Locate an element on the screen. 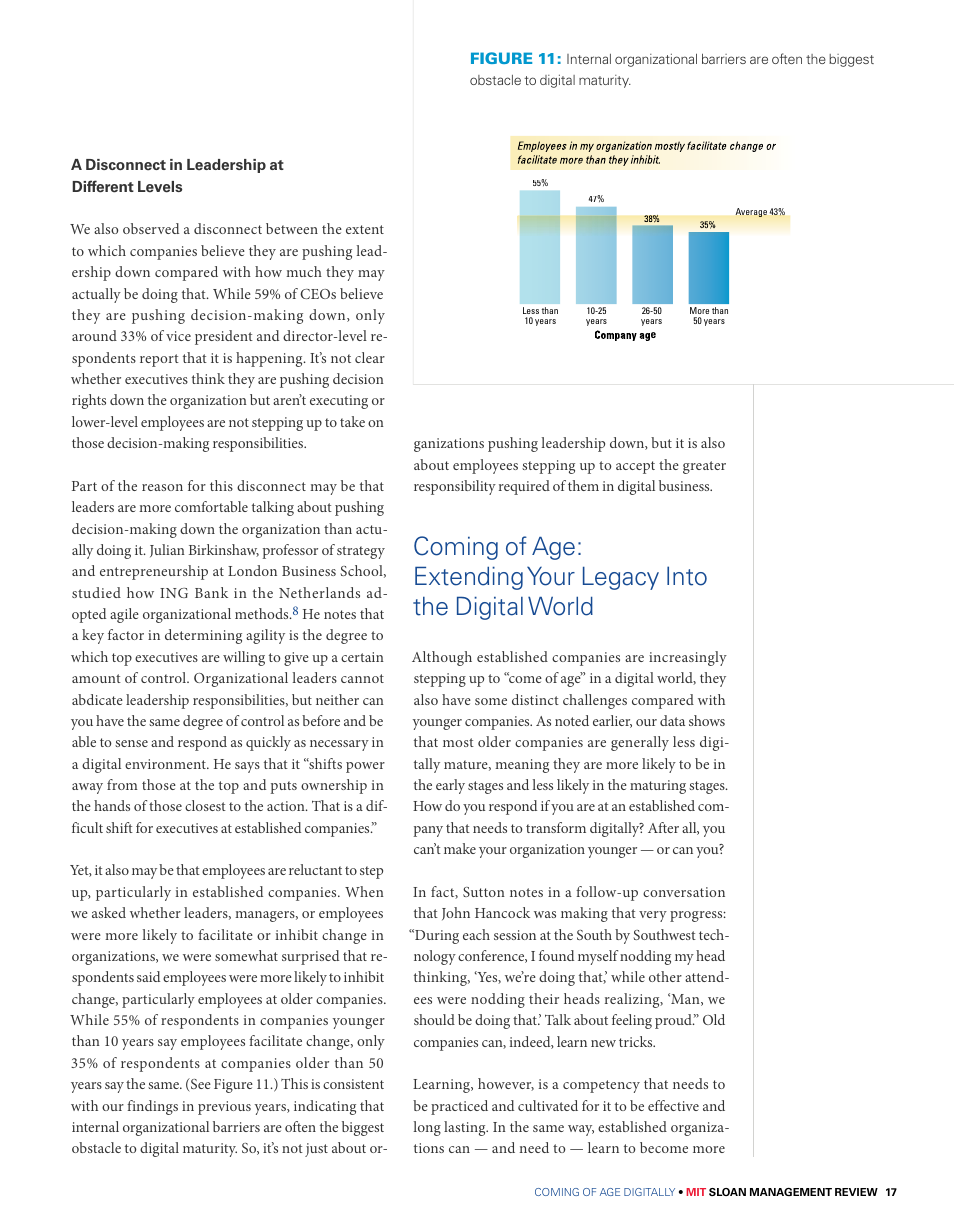  lasting is located at coordinates (466, 1128).
